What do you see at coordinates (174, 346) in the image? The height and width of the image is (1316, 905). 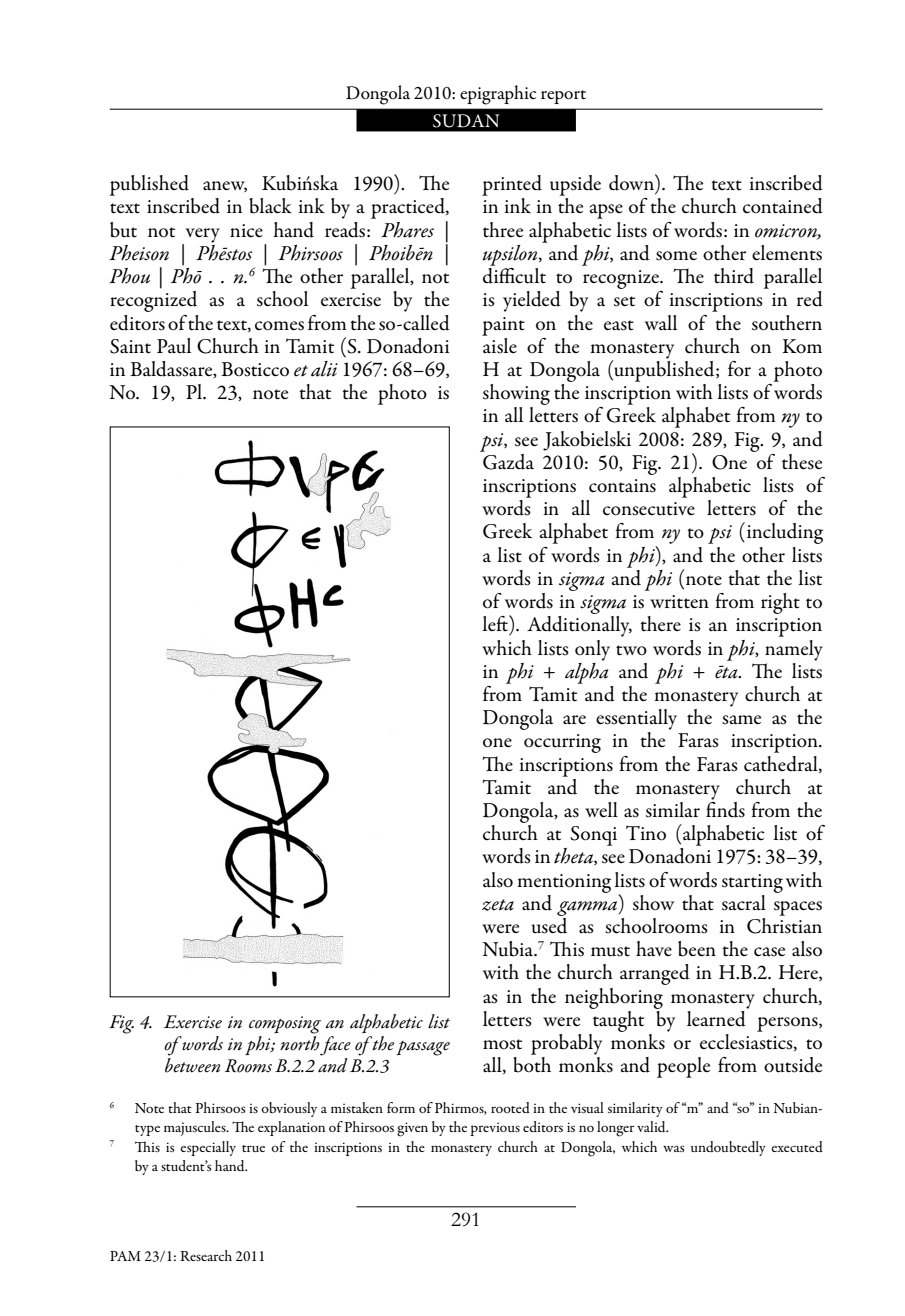 I see `Paul` at bounding box center [174, 346].
